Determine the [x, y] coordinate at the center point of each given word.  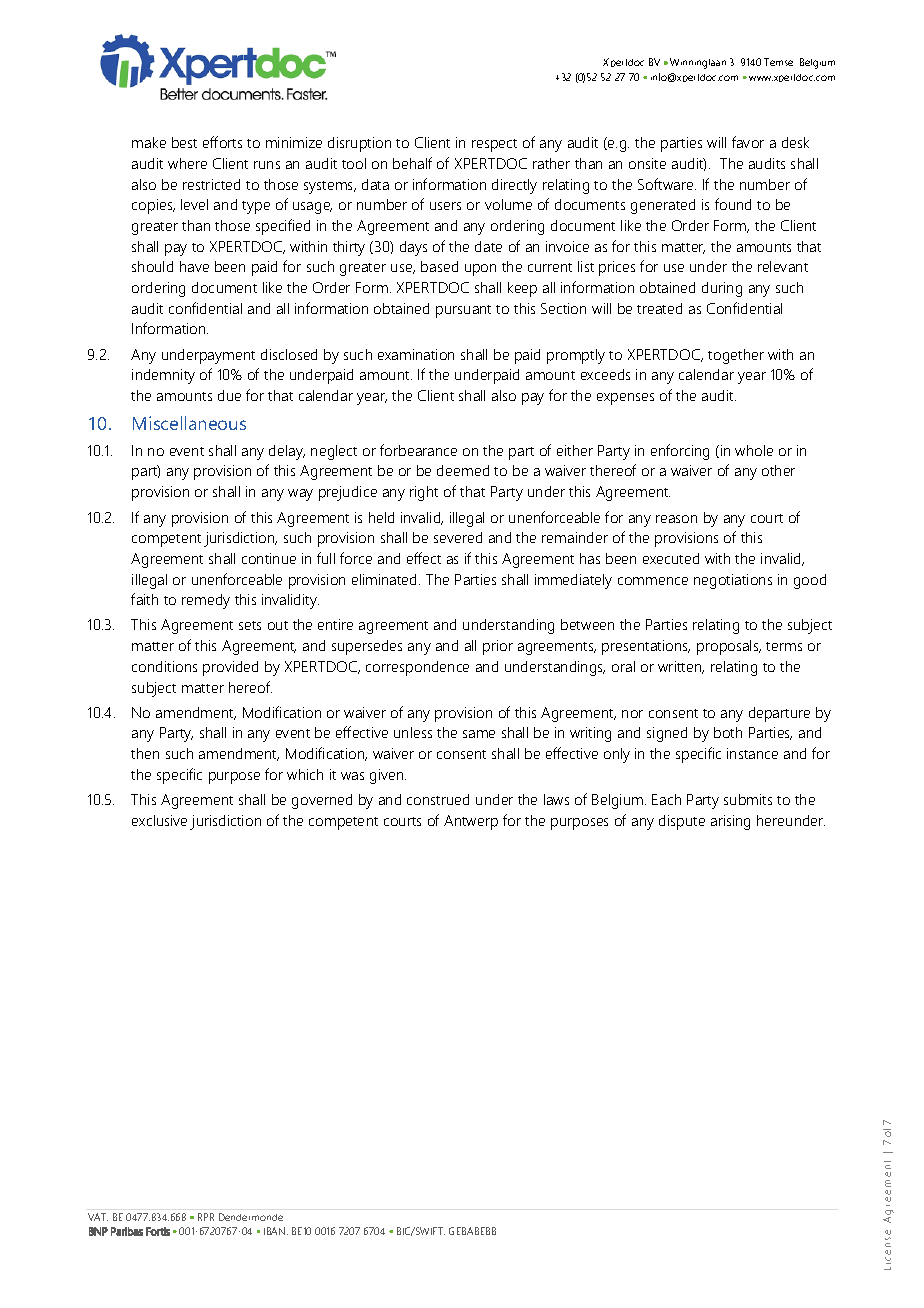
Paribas [127, 1231]
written [681, 667]
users [445, 206]
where [187, 163]
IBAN [276, 1231]
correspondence [417, 668]
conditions [164, 666]
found [733, 204]
